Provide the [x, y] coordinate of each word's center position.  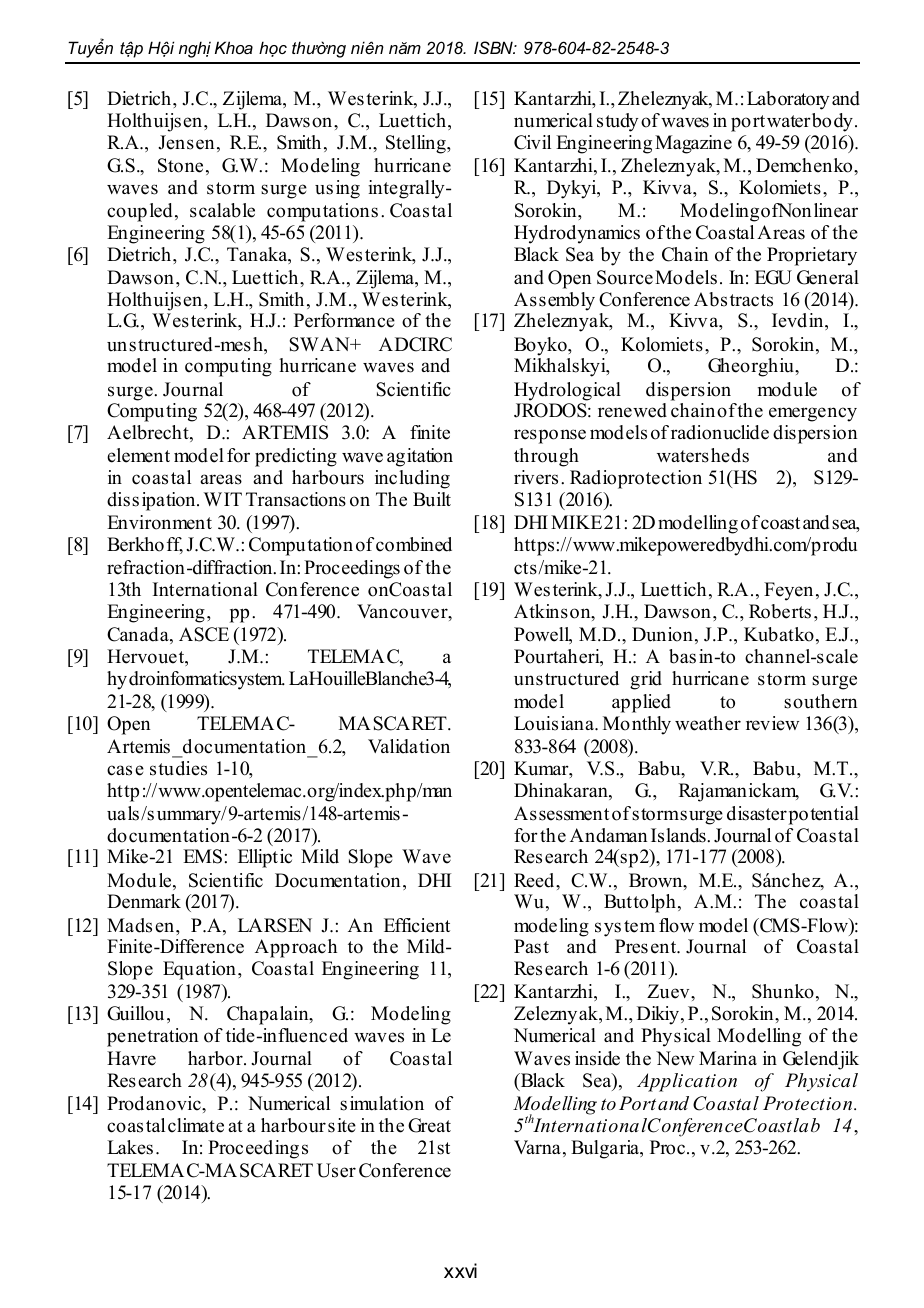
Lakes [130, 1147]
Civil [532, 142]
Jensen [186, 142]
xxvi [460, 1270]
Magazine [693, 144]
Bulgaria [606, 1149]
